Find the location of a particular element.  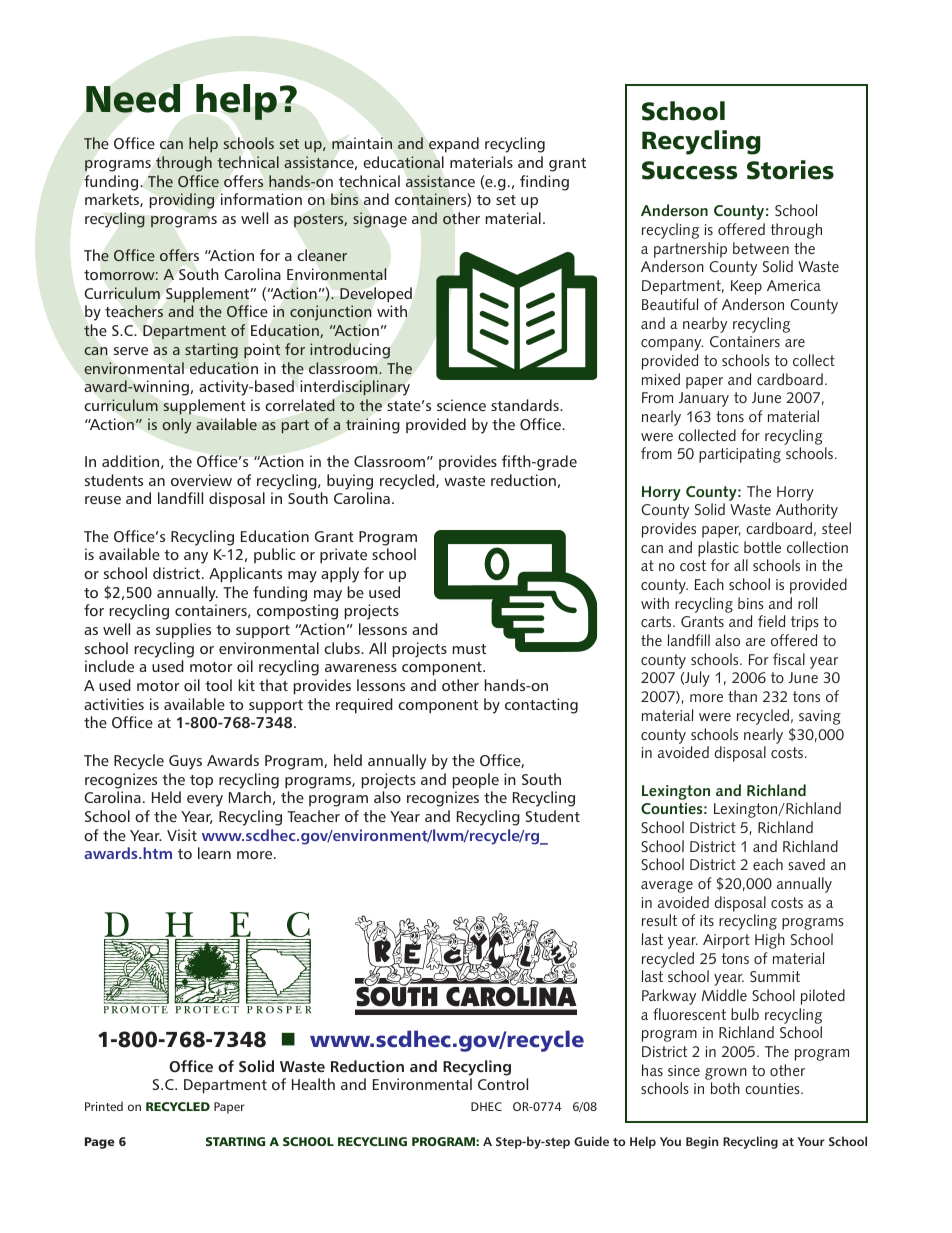

learn is located at coordinates (214, 853).
